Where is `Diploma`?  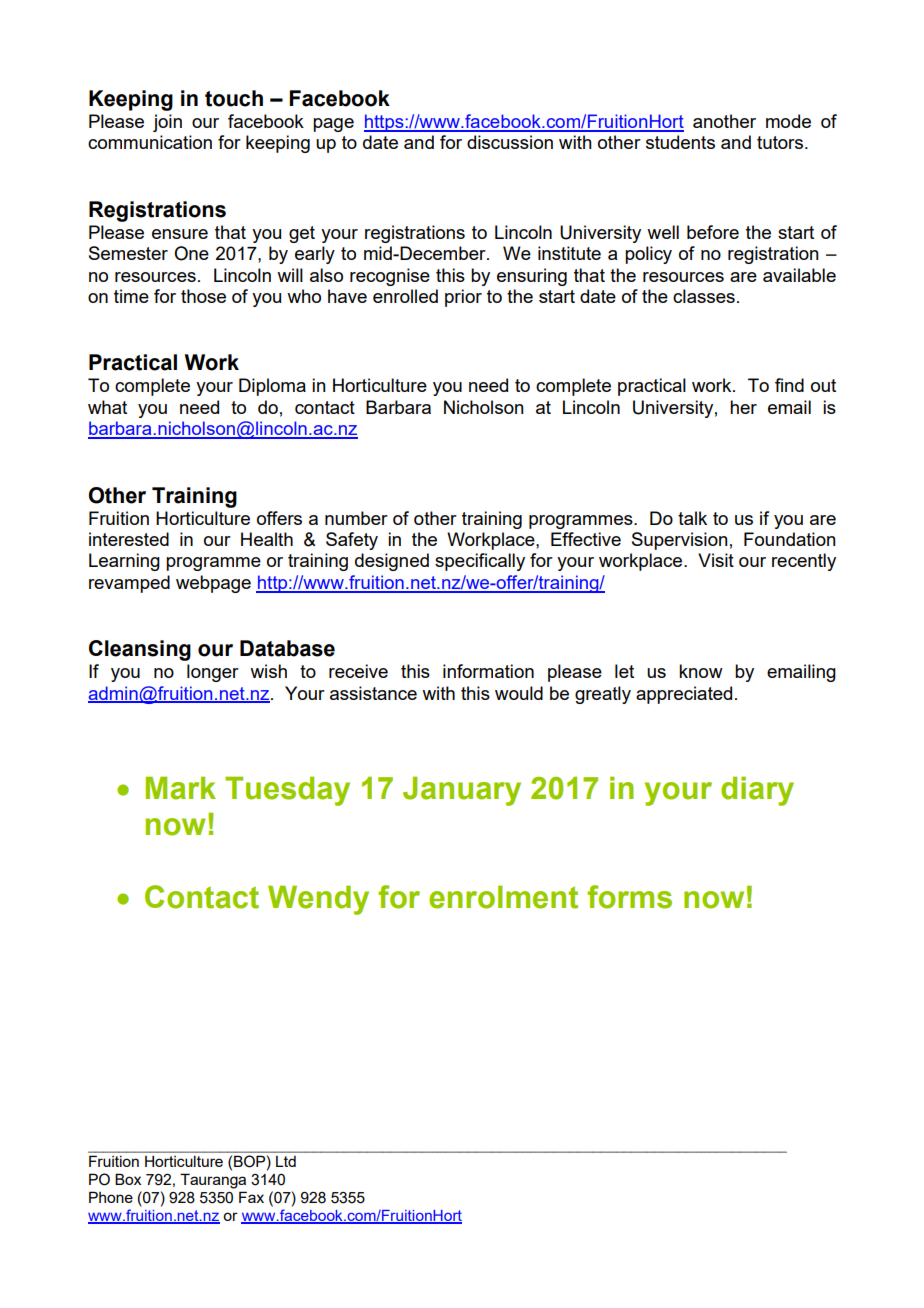
Diploma is located at coordinates (272, 387).
